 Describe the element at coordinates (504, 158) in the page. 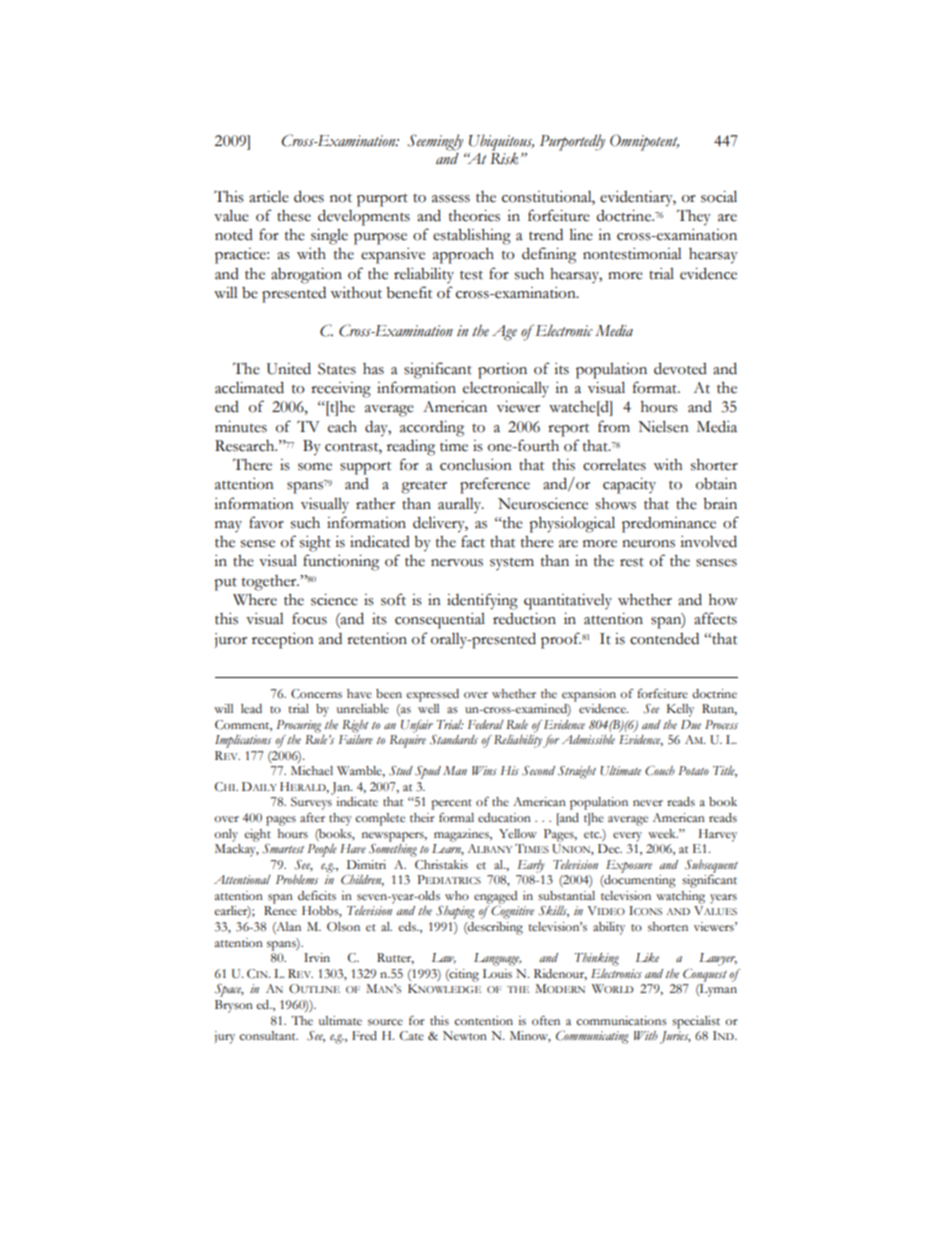

I see `Risk` at that location.
